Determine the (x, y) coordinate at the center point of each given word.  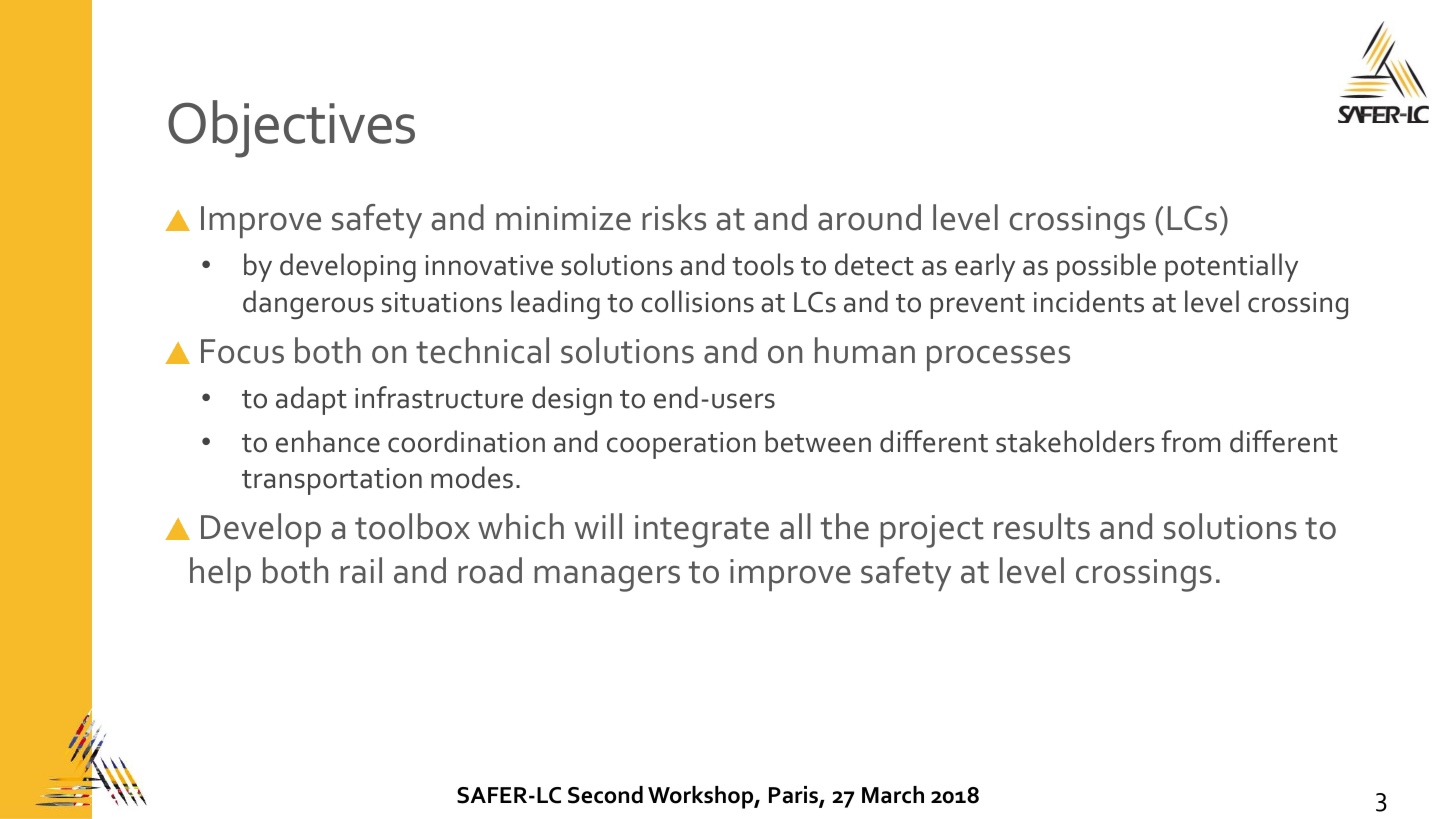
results (1042, 526)
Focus (242, 351)
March (893, 795)
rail (361, 570)
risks (674, 217)
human (865, 350)
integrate (702, 531)
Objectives (291, 129)
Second (605, 795)
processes (998, 358)
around (869, 217)
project (932, 531)
